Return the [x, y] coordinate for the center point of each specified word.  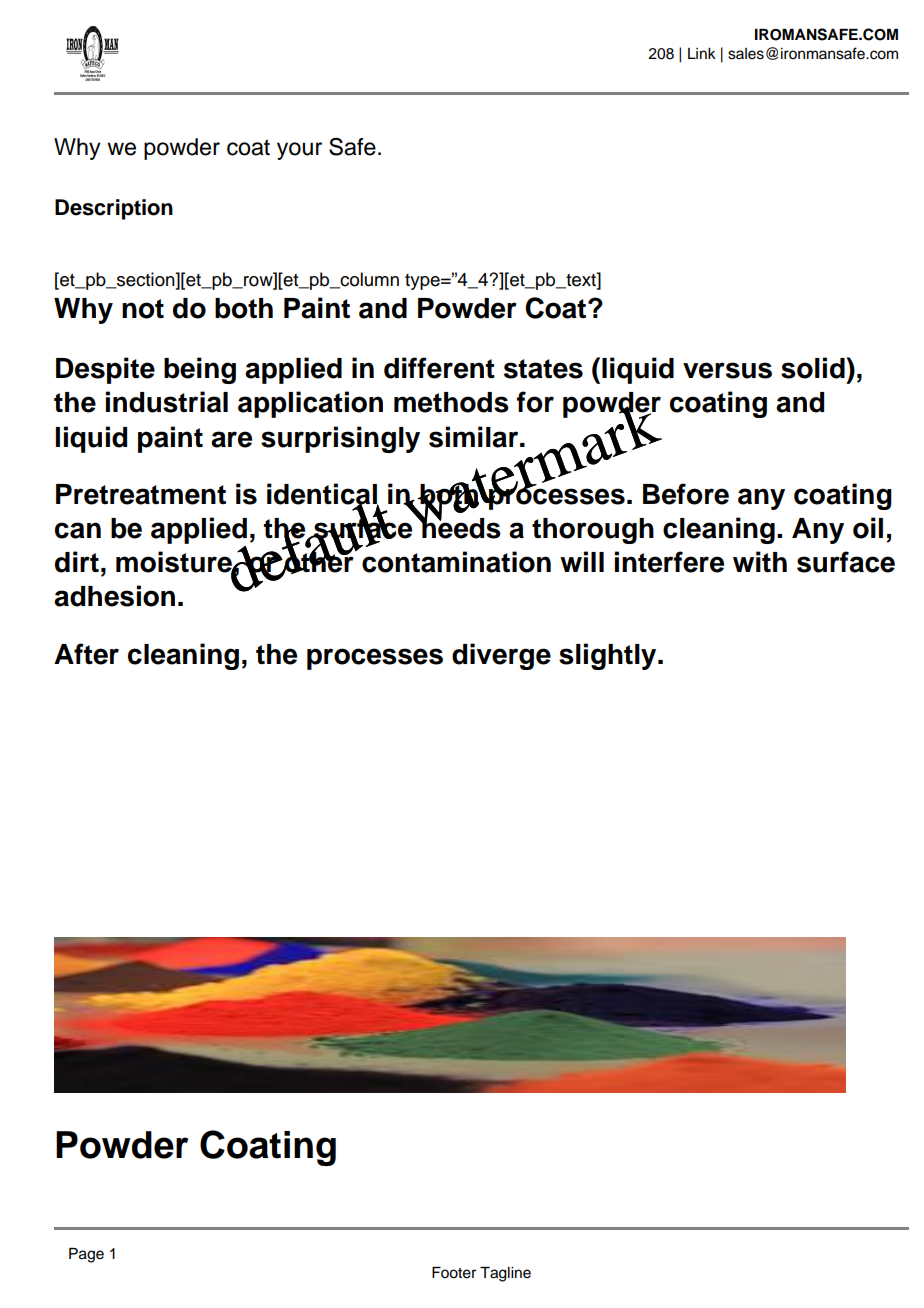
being [200, 370]
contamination [456, 562]
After [86, 654]
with [760, 561]
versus [727, 370]
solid [814, 368]
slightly [609, 656]
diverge [501, 656]
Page [86, 1255]
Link [702, 53]
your [299, 151]
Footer [454, 1273]
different [439, 368]
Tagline [505, 1274]
